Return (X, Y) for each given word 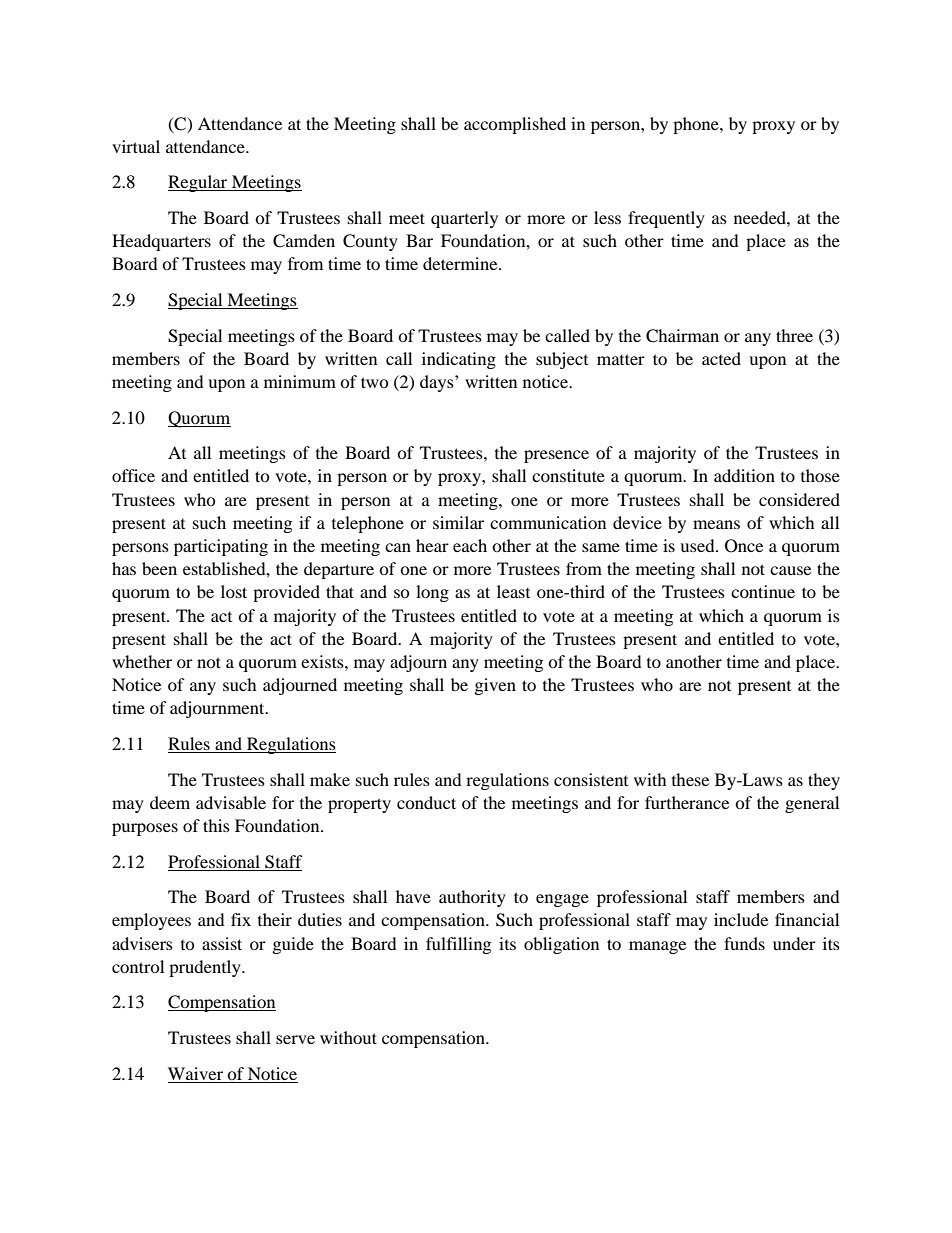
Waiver (195, 1073)
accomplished (515, 125)
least (513, 591)
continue (763, 591)
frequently (666, 219)
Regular (199, 183)
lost (234, 591)
